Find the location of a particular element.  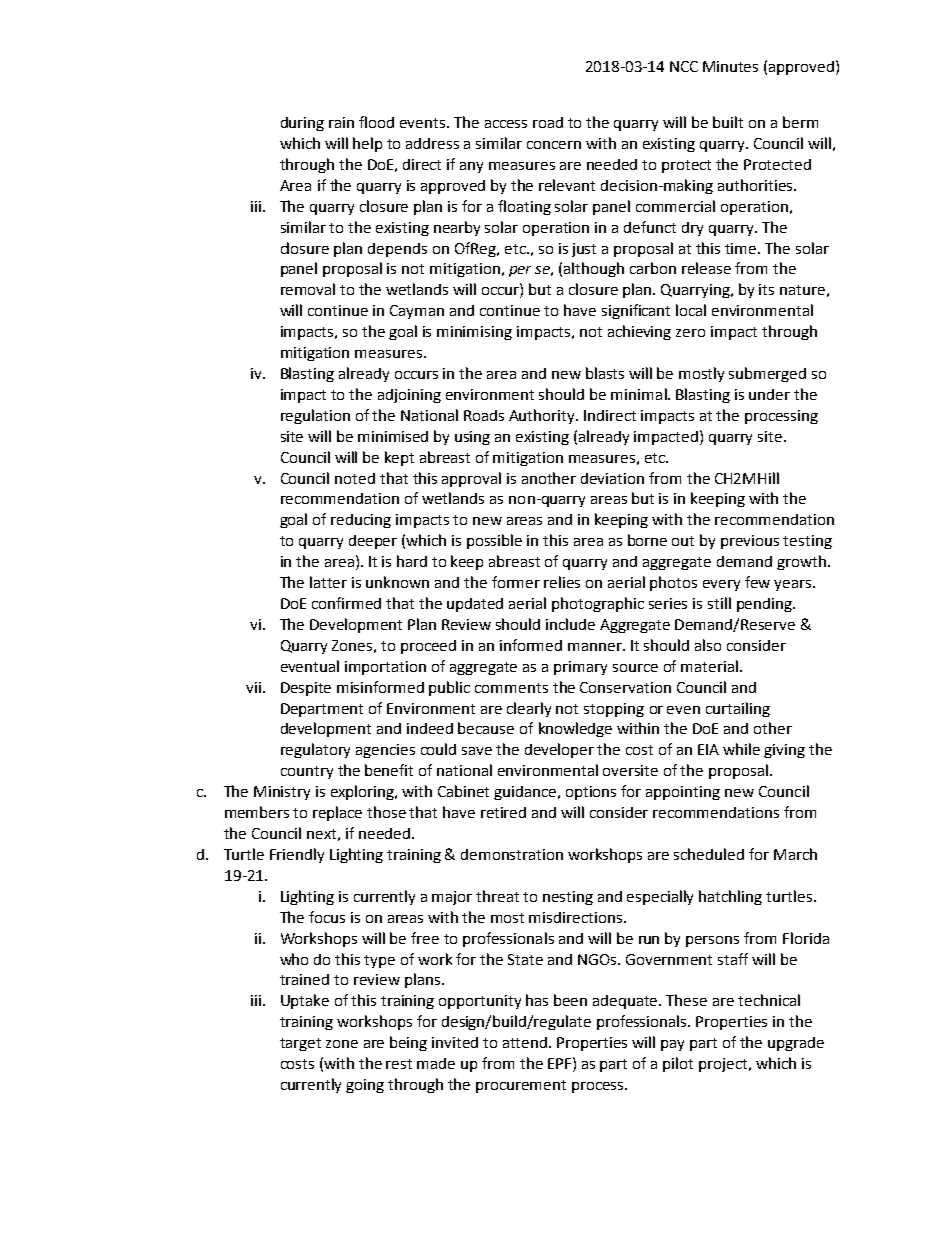

material is located at coordinates (709, 666).
